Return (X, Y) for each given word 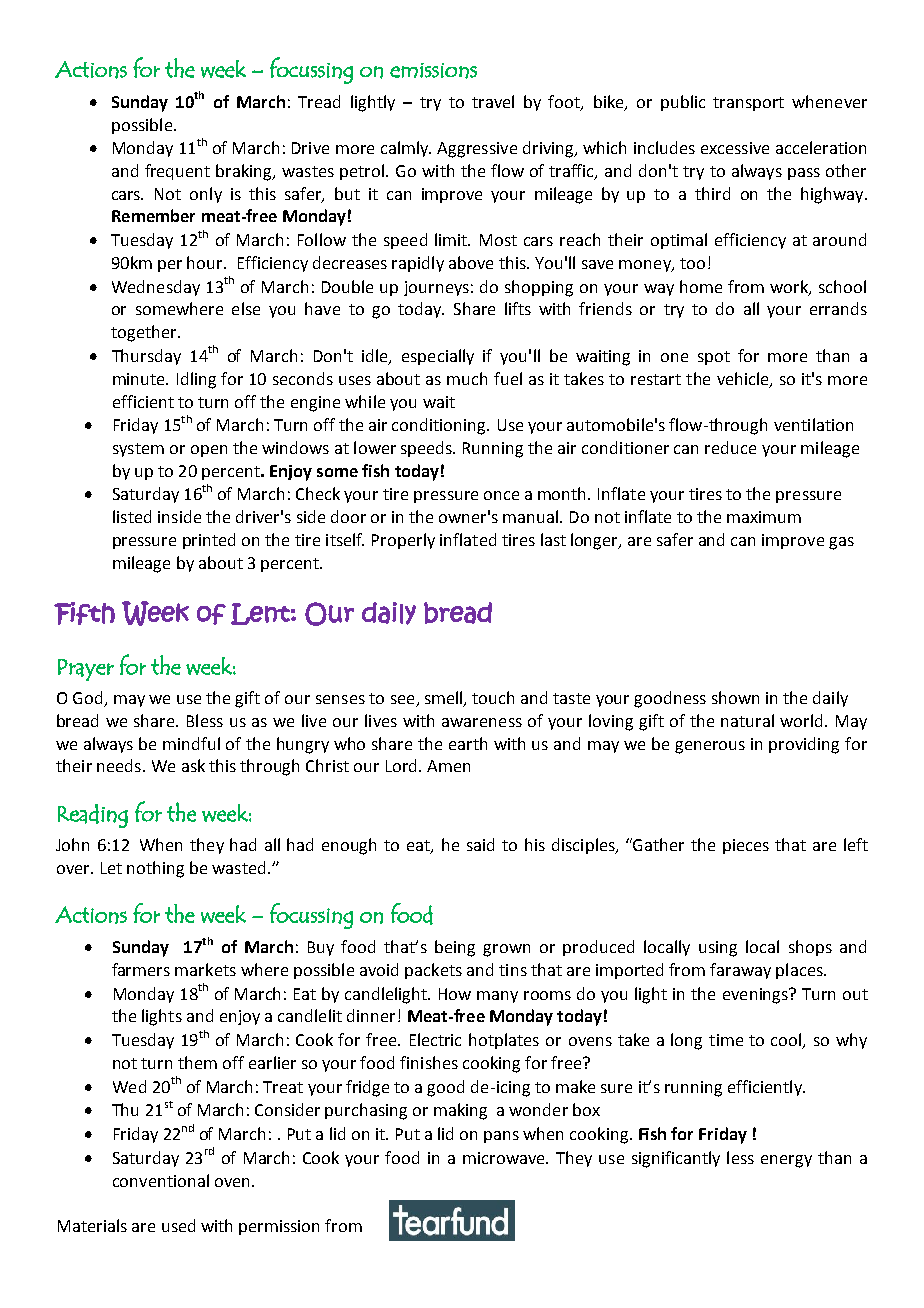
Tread (319, 101)
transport (748, 104)
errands (838, 308)
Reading (93, 816)
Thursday (146, 357)
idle (376, 357)
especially (438, 357)
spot (714, 358)
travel (493, 101)
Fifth (84, 613)
